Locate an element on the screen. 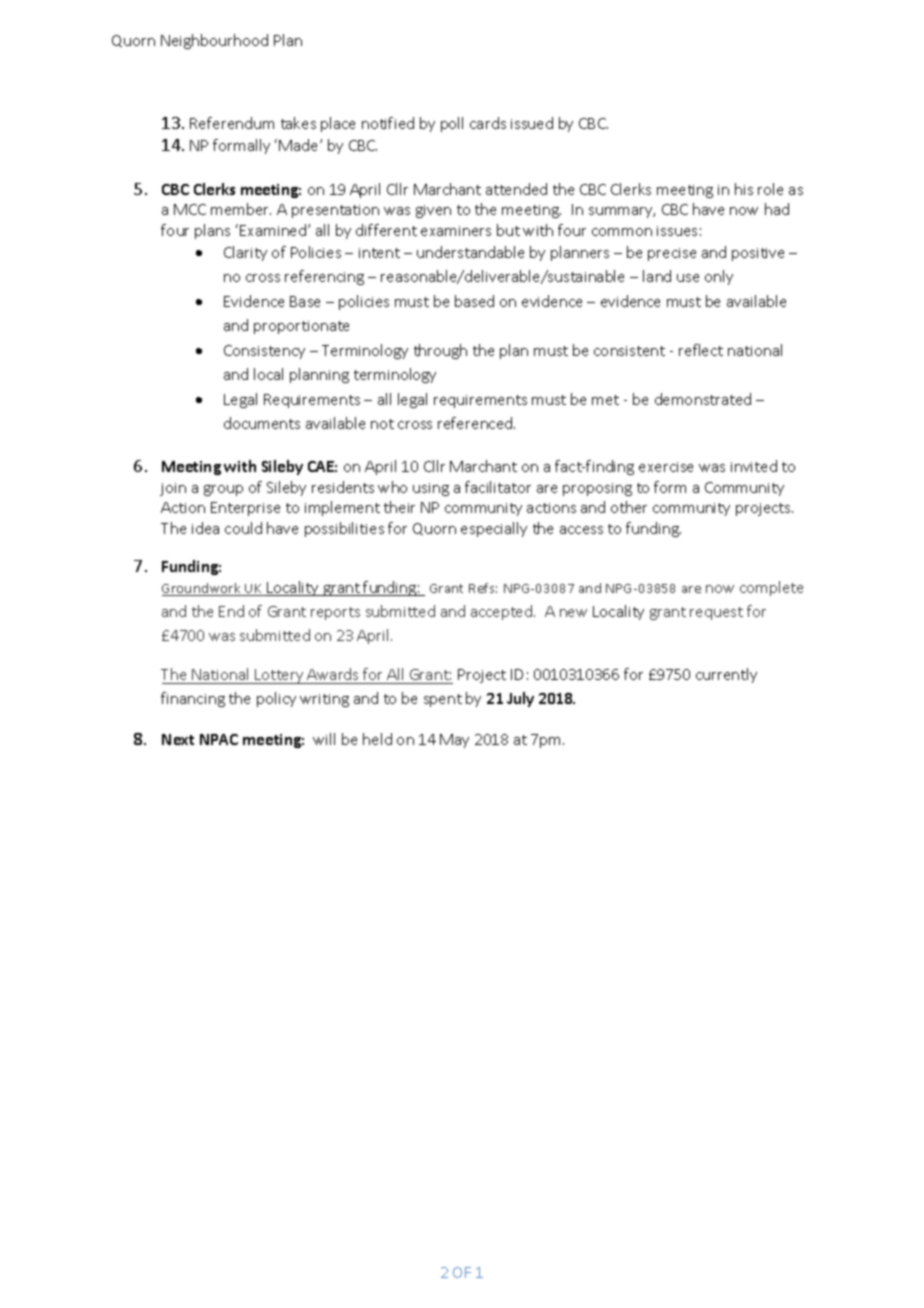 Image resolution: width=924 pixels, height=1308 pixels. referenced is located at coordinates (476, 423).
